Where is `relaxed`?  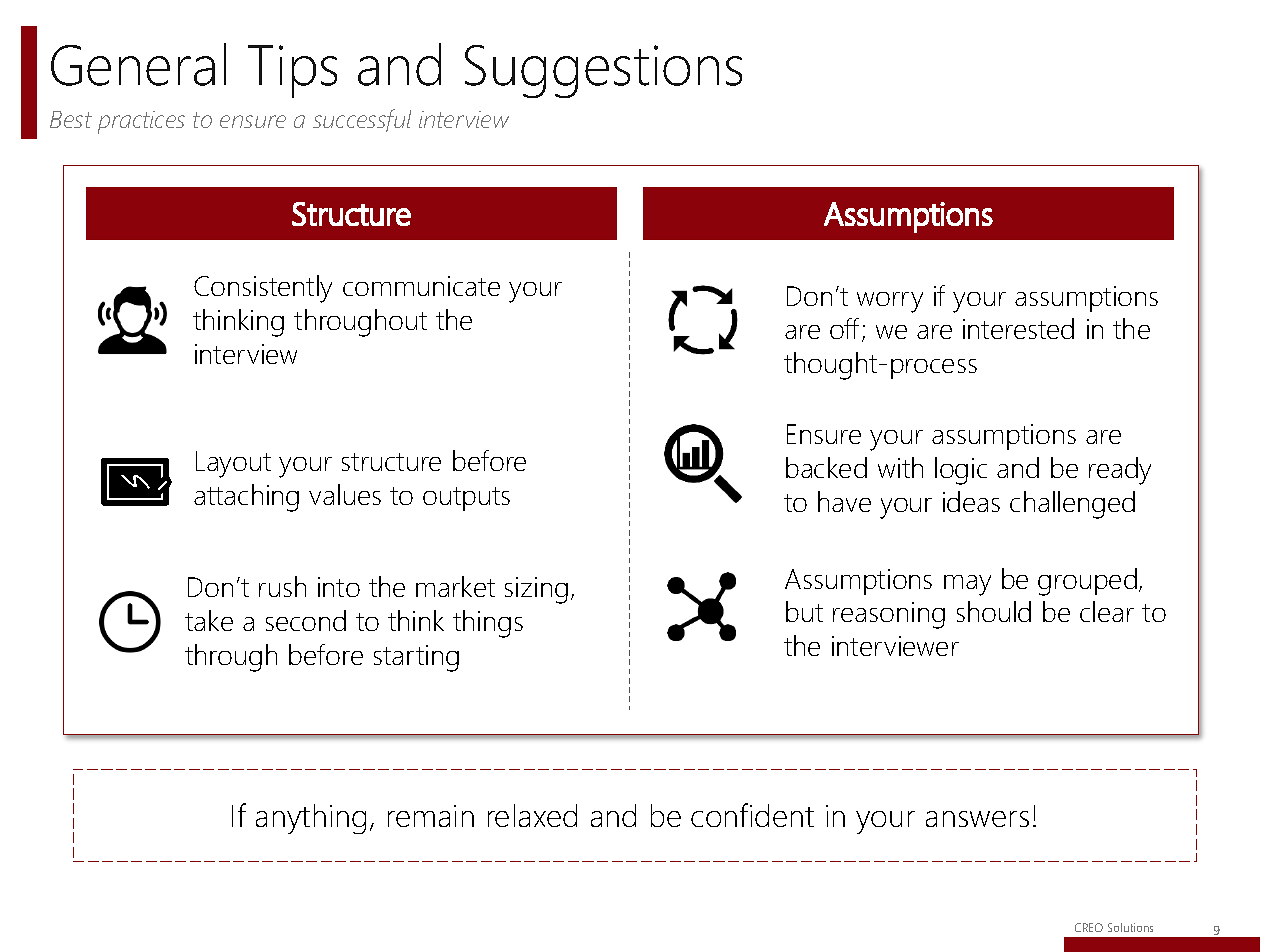 relaxed is located at coordinates (532, 815).
